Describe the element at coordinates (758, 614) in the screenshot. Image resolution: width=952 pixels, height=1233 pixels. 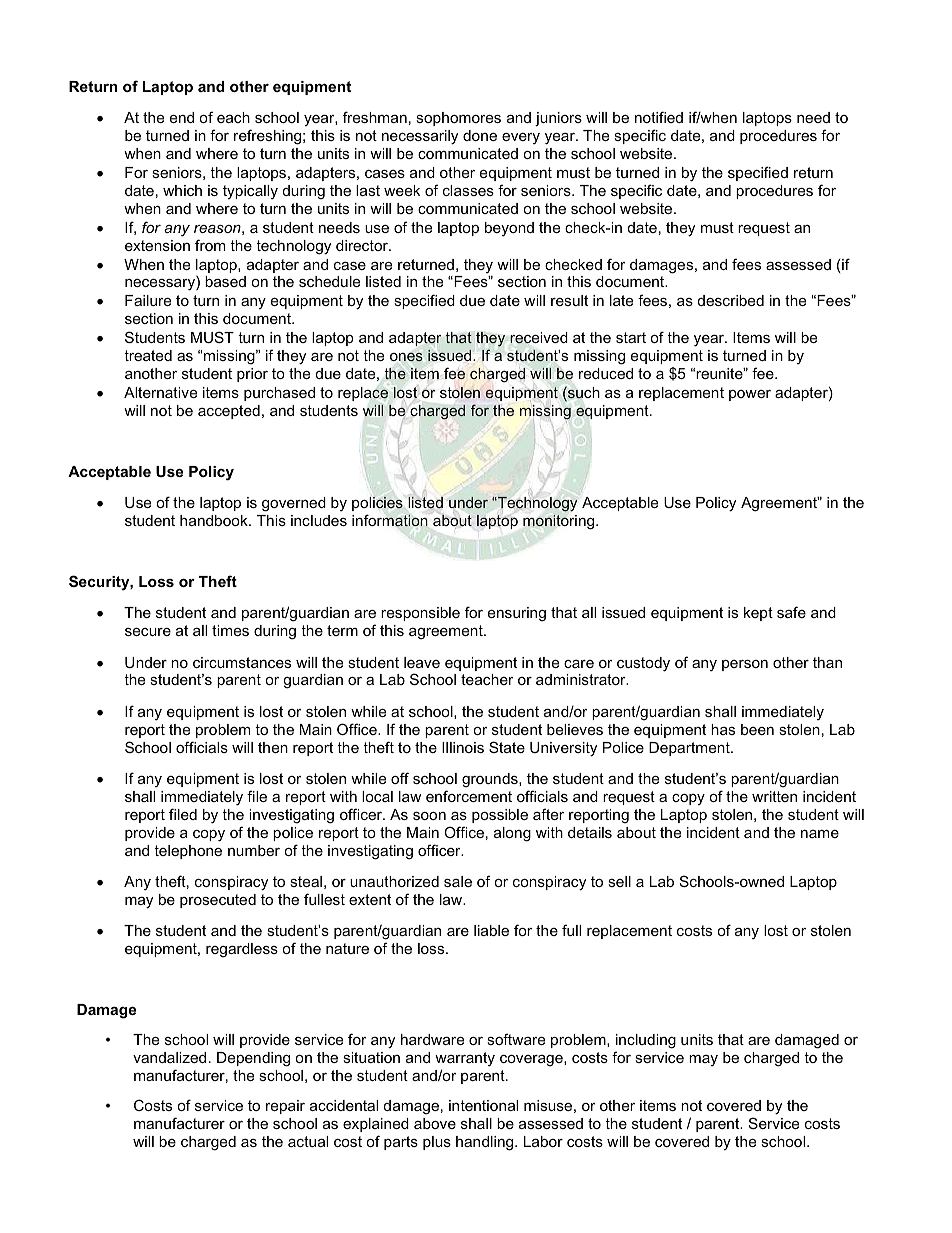
I see `kept` at that location.
